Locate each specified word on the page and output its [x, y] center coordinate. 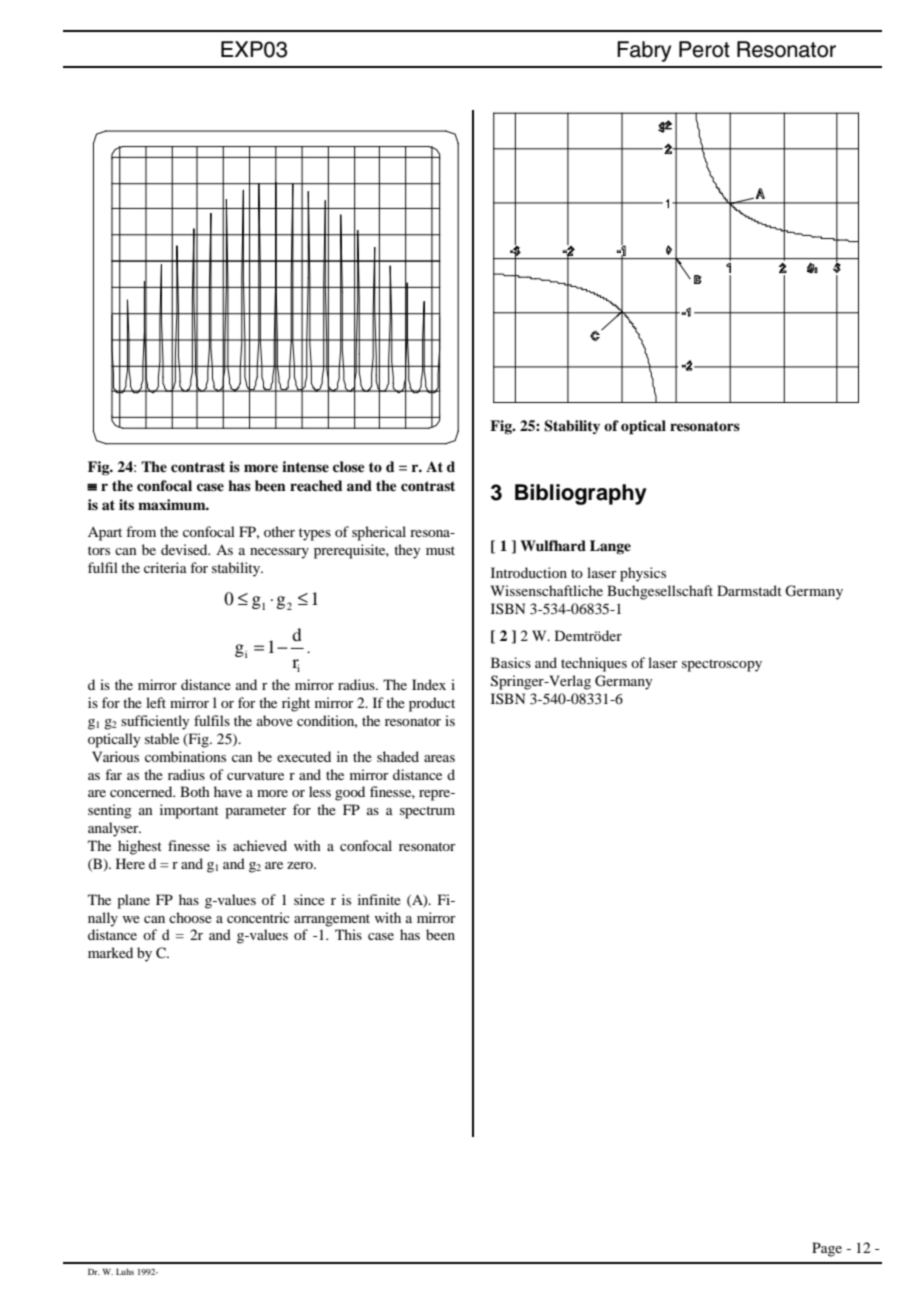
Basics [511, 662]
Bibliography [581, 494]
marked [110, 952]
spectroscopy [722, 665]
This [348, 934]
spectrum [427, 812]
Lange [610, 547]
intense [305, 466]
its [126, 504]
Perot [704, 49]
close [349, 466]
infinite [379, 899]
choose [190, 917]
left [156, 702]
